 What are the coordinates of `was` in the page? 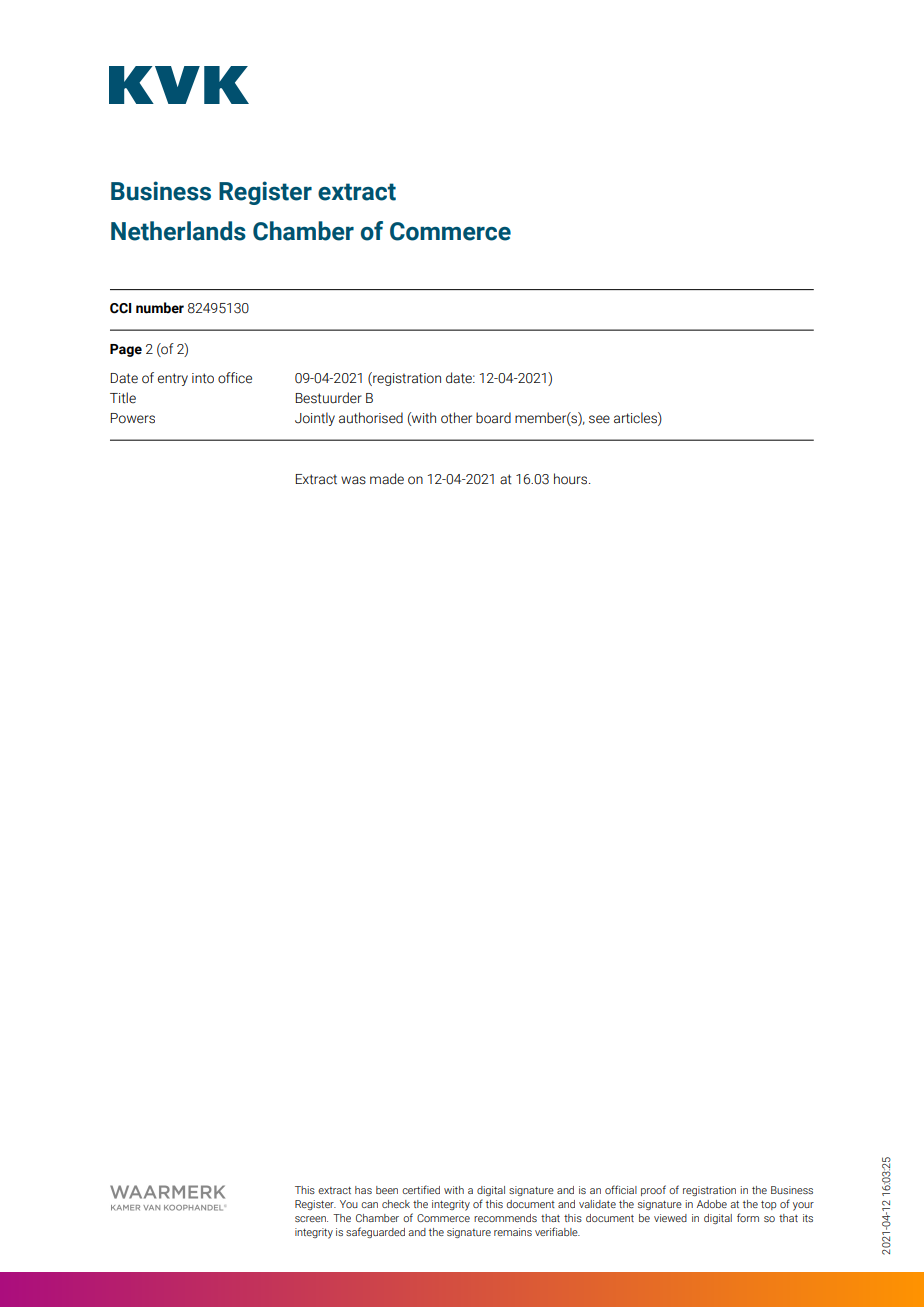 It's located at (353, 480).
